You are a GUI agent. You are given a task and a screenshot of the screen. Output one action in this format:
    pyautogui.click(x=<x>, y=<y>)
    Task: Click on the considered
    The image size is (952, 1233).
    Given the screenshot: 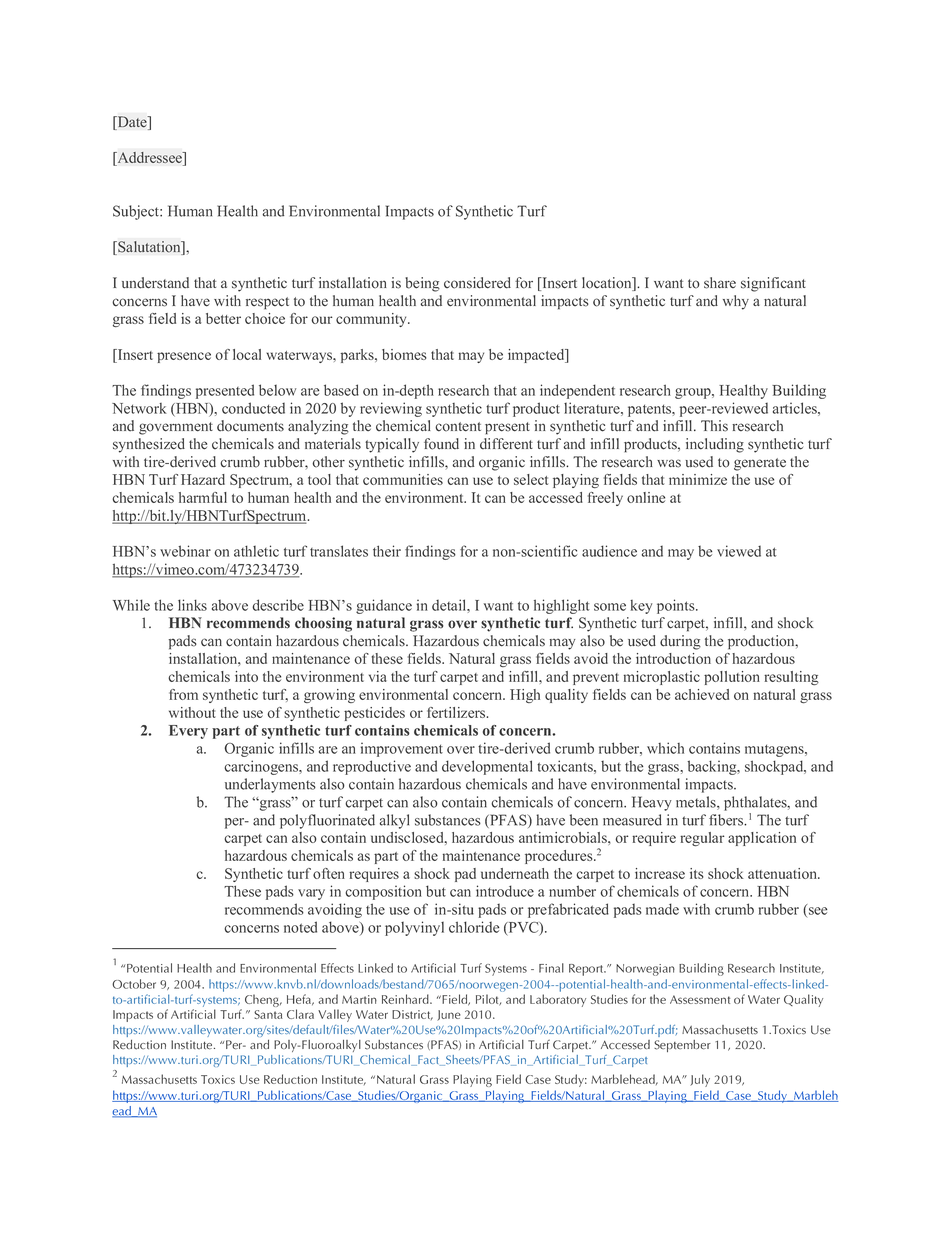 What is the action you would take?
    pyautogui.click(x=477, y=283)
